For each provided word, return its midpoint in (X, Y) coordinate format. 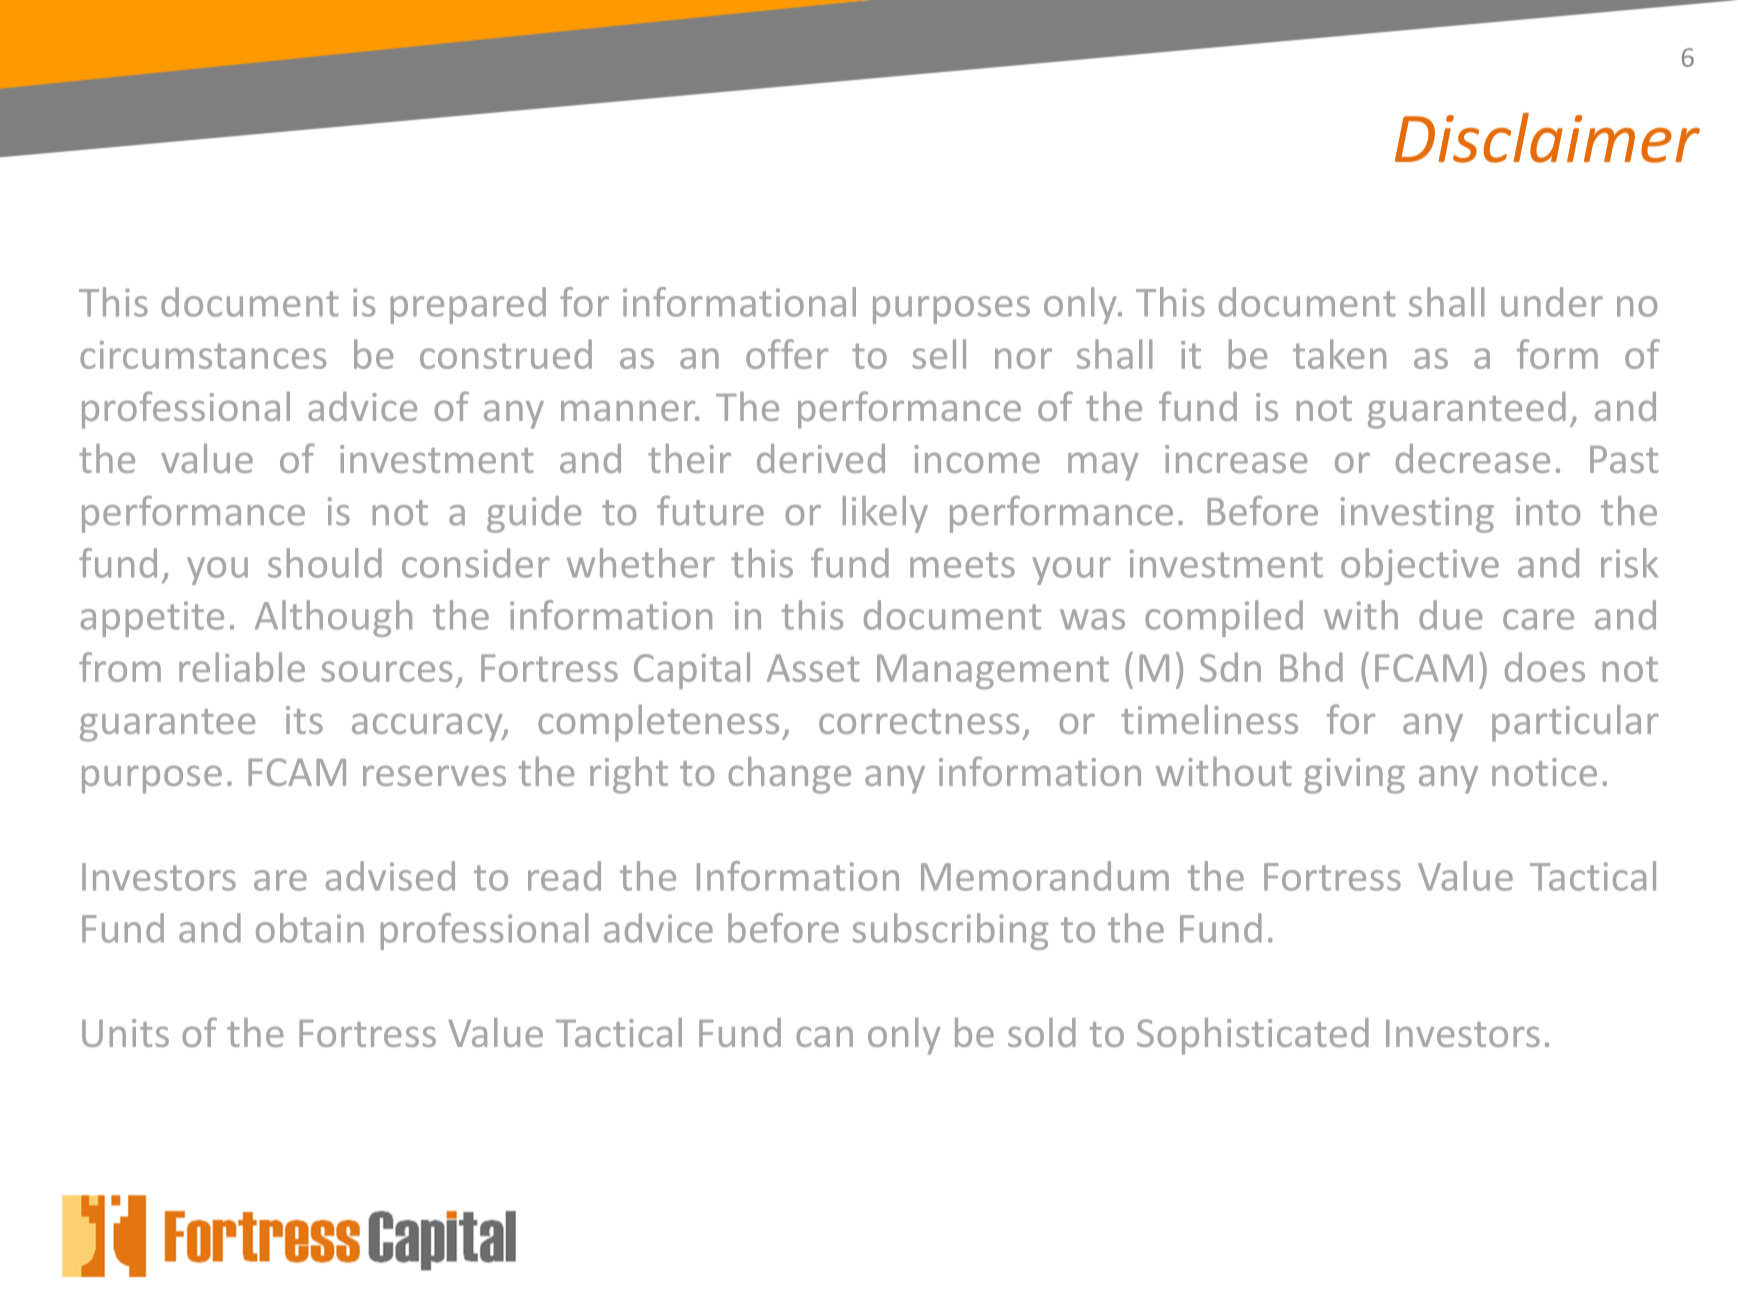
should (325, 563)
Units (125, 1033)
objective (1420, 566)
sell (939, 354)
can (824, 1036)
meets (962, 565)
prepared (468, 305)
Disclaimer (1547, 138)
